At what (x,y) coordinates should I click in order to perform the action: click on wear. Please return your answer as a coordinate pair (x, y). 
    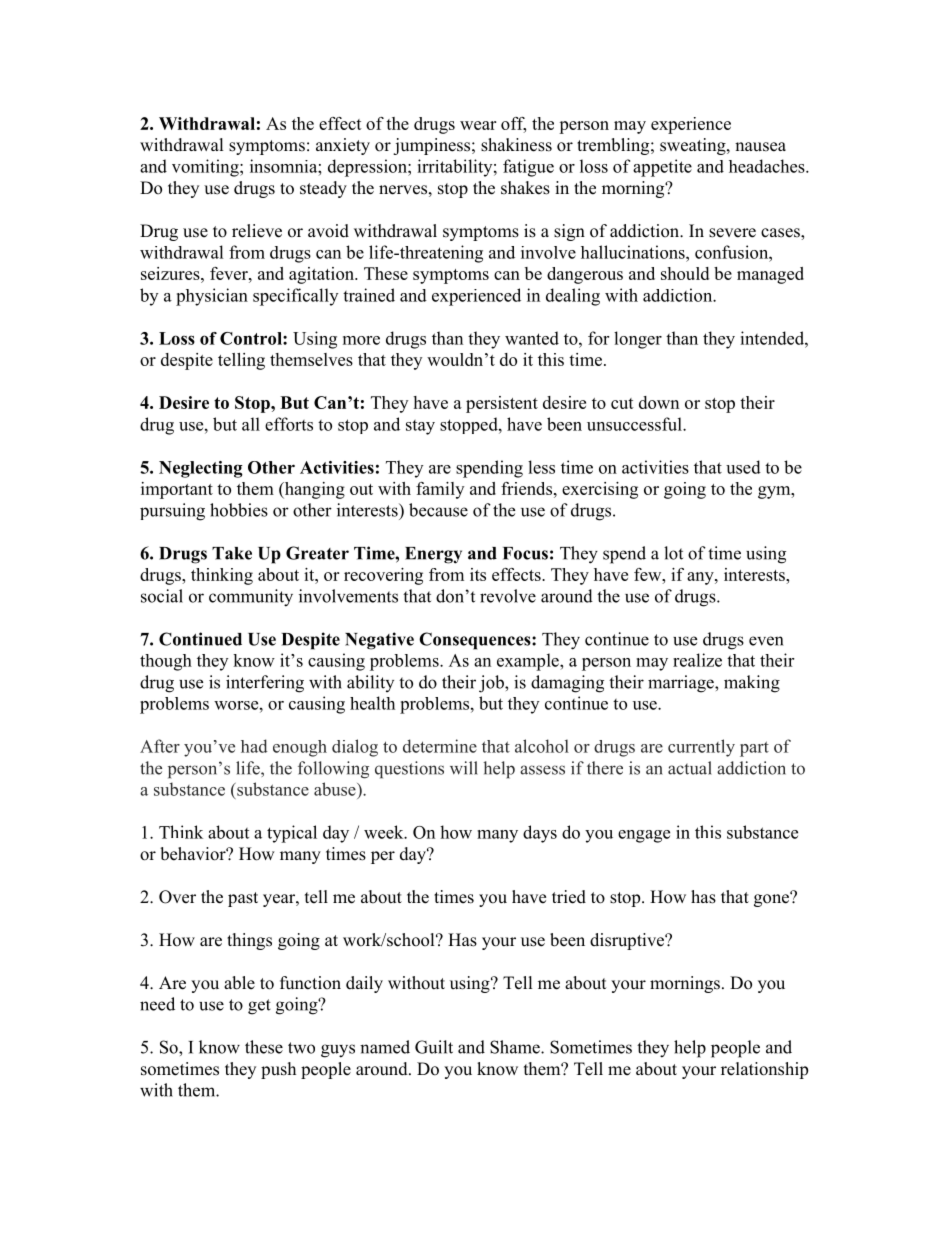
    Looking at the image, I should click on (478, 125).
